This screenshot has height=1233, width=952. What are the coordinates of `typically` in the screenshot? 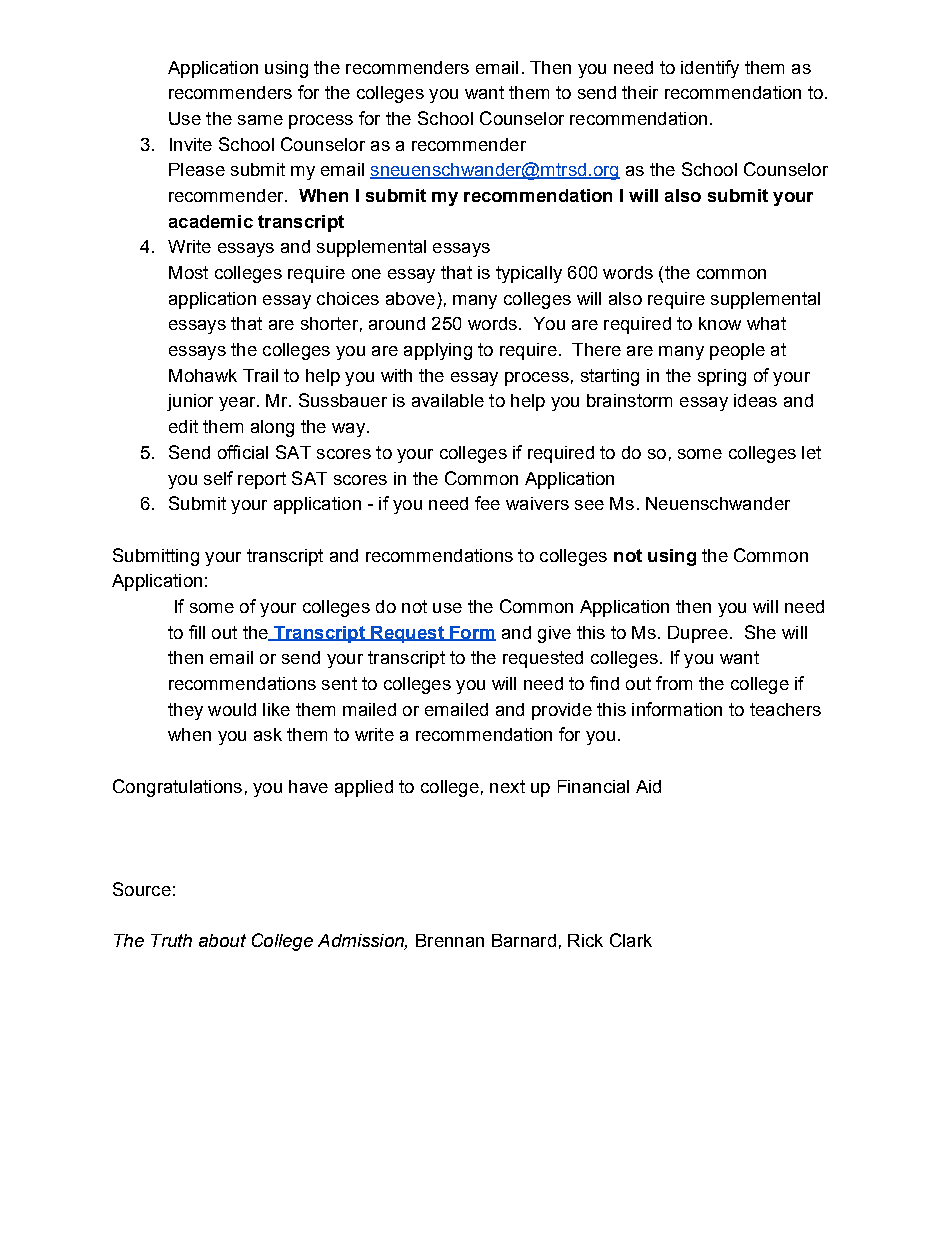 It's located at (529, 274).
